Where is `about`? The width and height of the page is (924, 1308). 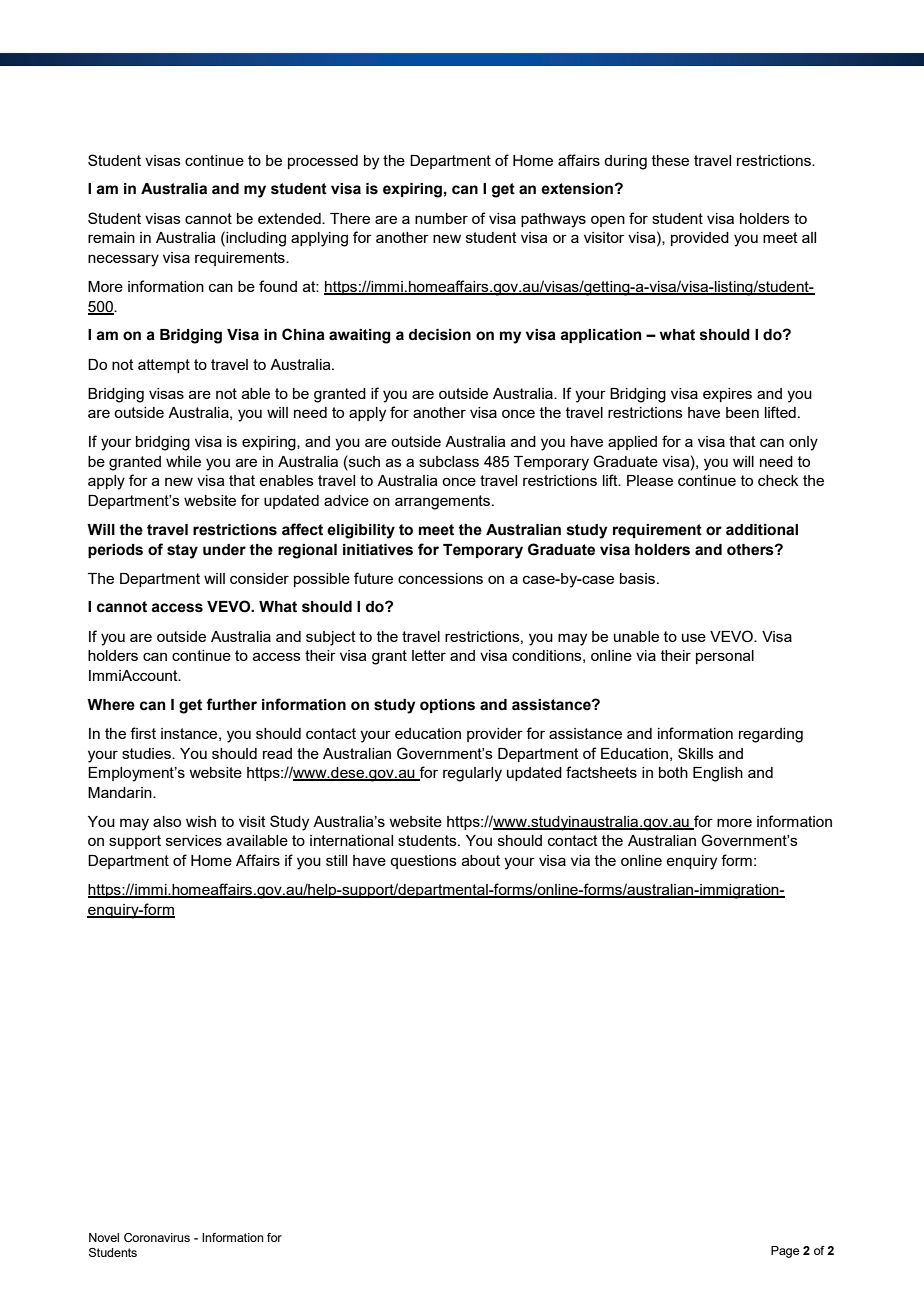
about is located at coordinates (481, 860).
